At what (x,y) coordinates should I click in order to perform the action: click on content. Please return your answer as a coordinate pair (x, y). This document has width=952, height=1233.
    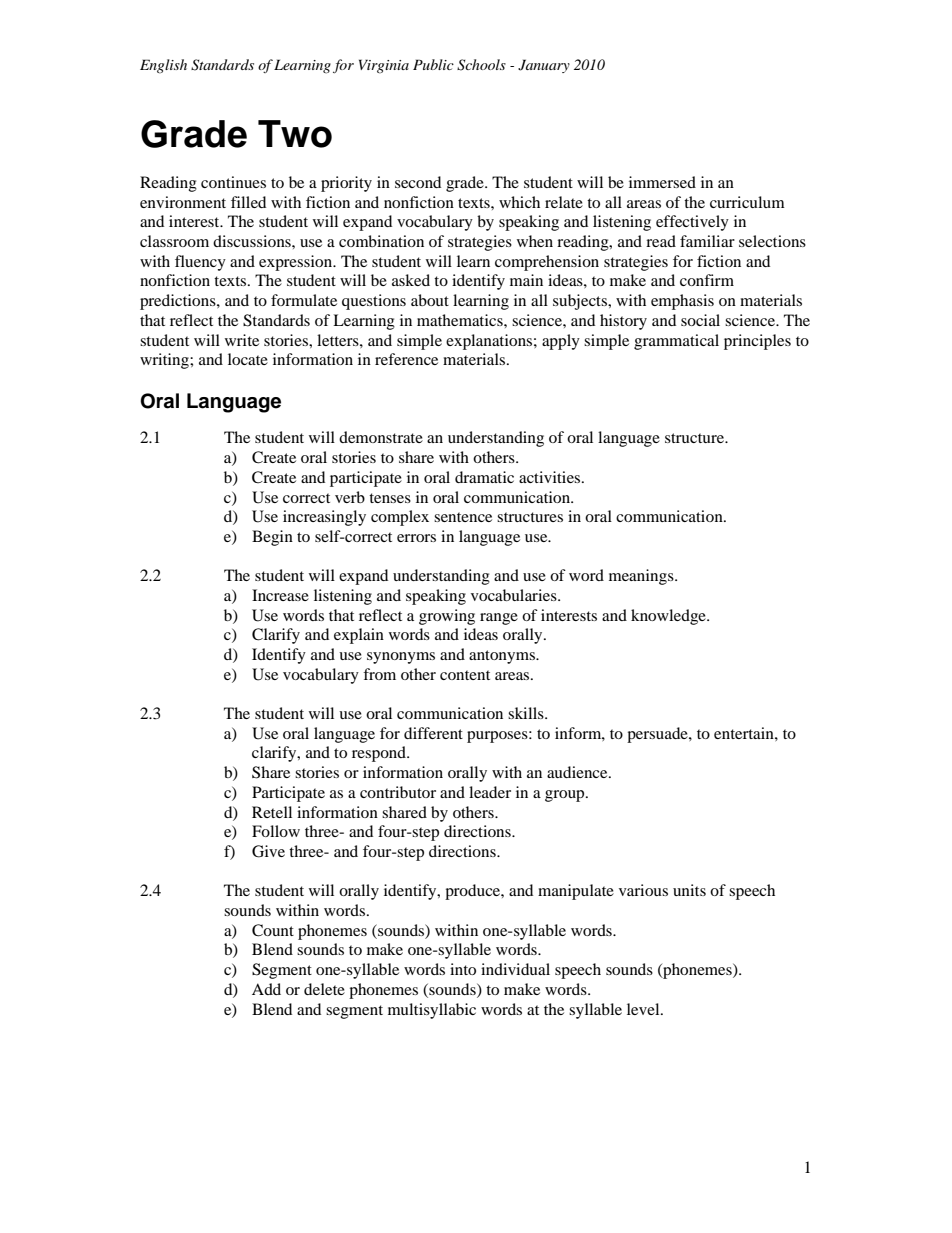
    Looking at the image, I should click on (465, 675).
